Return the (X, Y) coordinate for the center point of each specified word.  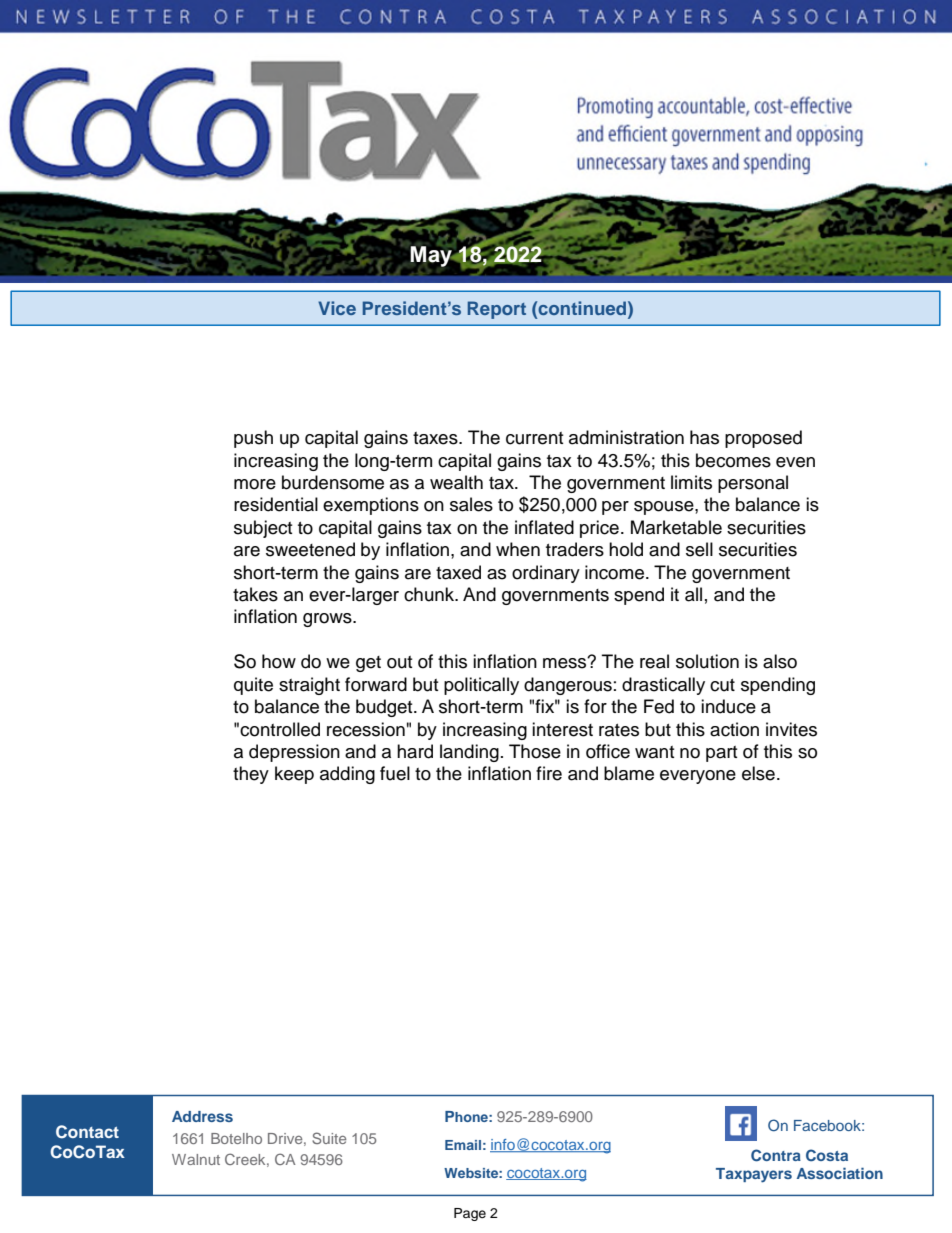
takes (255, 594)
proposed (763, 439)
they (251, 775)
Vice (337, 308)
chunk (430, 594)
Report (497, 310)
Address (202, 1116)
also (780, 661)
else (758, 773)
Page (470, 1214)
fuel (395, 773)
